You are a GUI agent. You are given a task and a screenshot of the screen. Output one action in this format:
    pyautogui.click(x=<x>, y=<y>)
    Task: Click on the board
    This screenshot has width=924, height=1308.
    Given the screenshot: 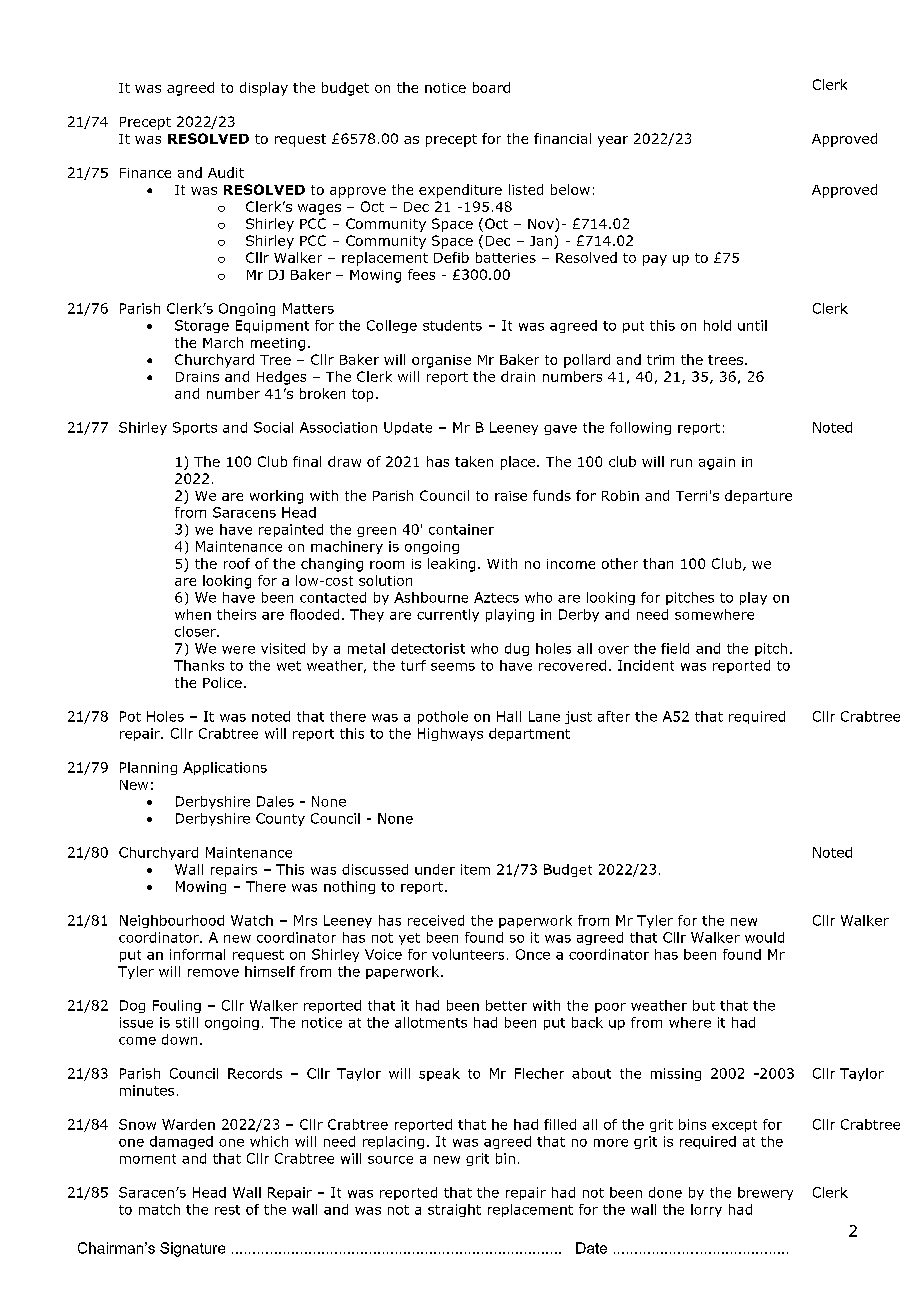 What is the action you would take?
    pyautogui.click(x=491, y=87)
